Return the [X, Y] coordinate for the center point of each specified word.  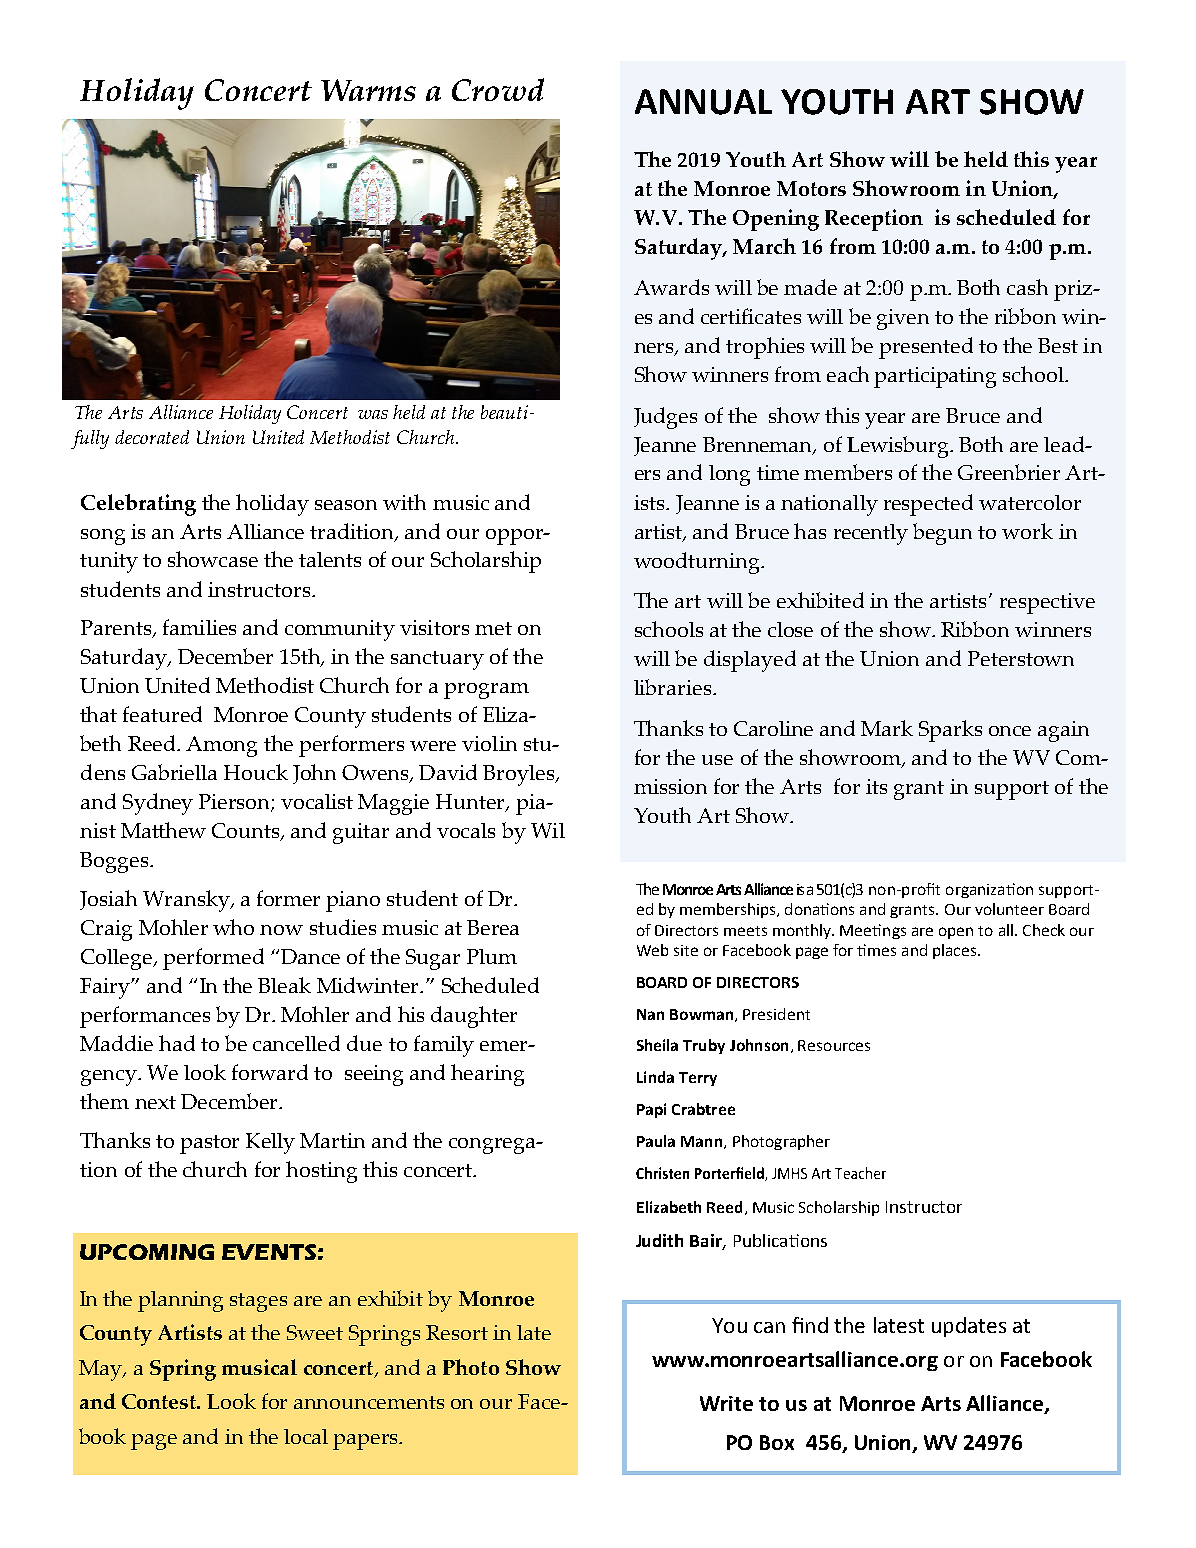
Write [726, 1403]
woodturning [698, 563]
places [956, 951]
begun [942, 534]
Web [652, 950]
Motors [811, 188]
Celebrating [138, 505]
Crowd [498, 89]
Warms [368, 90]
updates [969, 1327]
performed [213, 959]
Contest [160, 1401]
